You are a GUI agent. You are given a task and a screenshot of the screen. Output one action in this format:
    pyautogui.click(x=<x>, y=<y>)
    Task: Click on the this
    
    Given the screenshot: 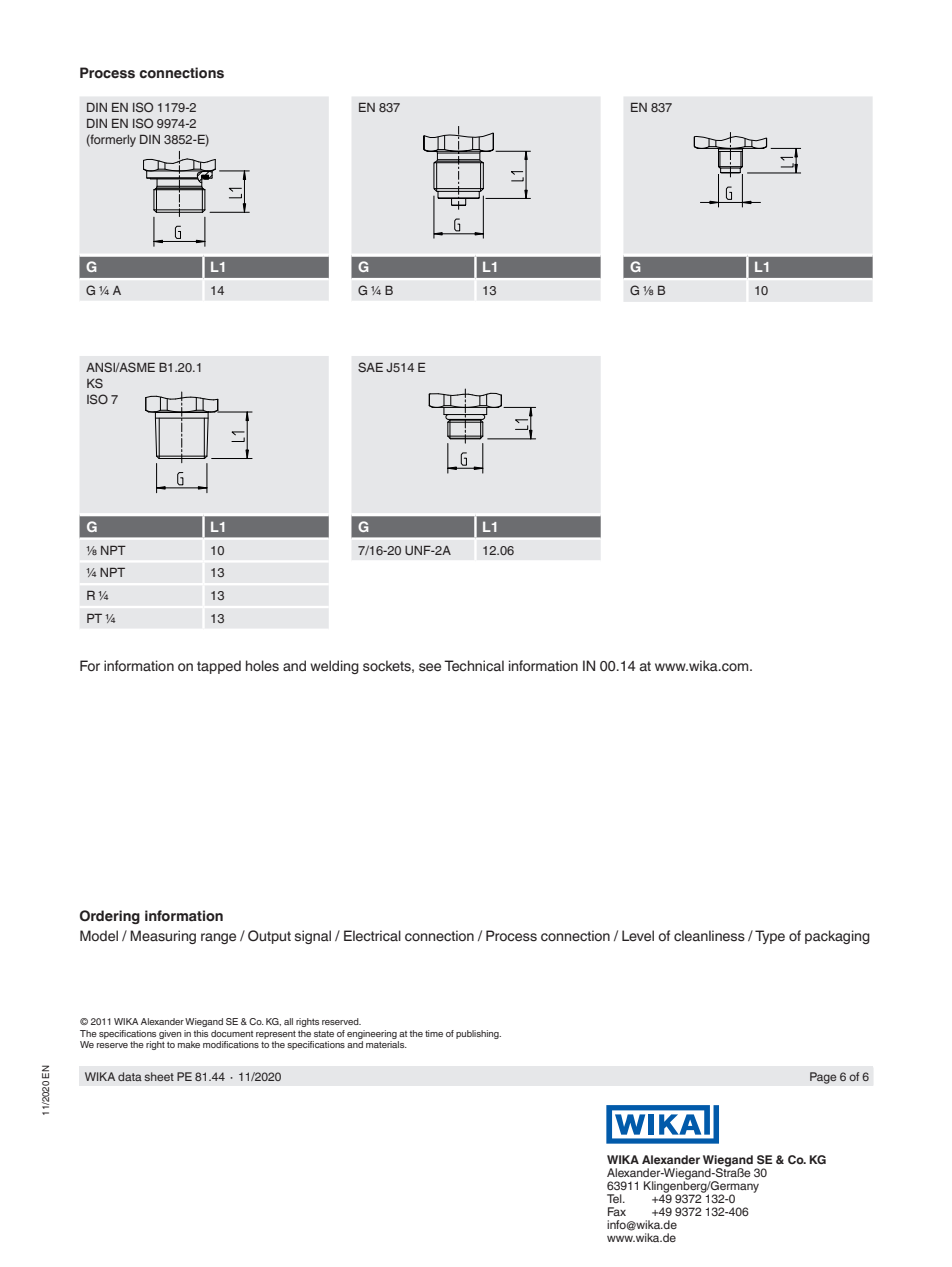 What is the action you would take?
    pyautogui.click(x=200, y=1033)
